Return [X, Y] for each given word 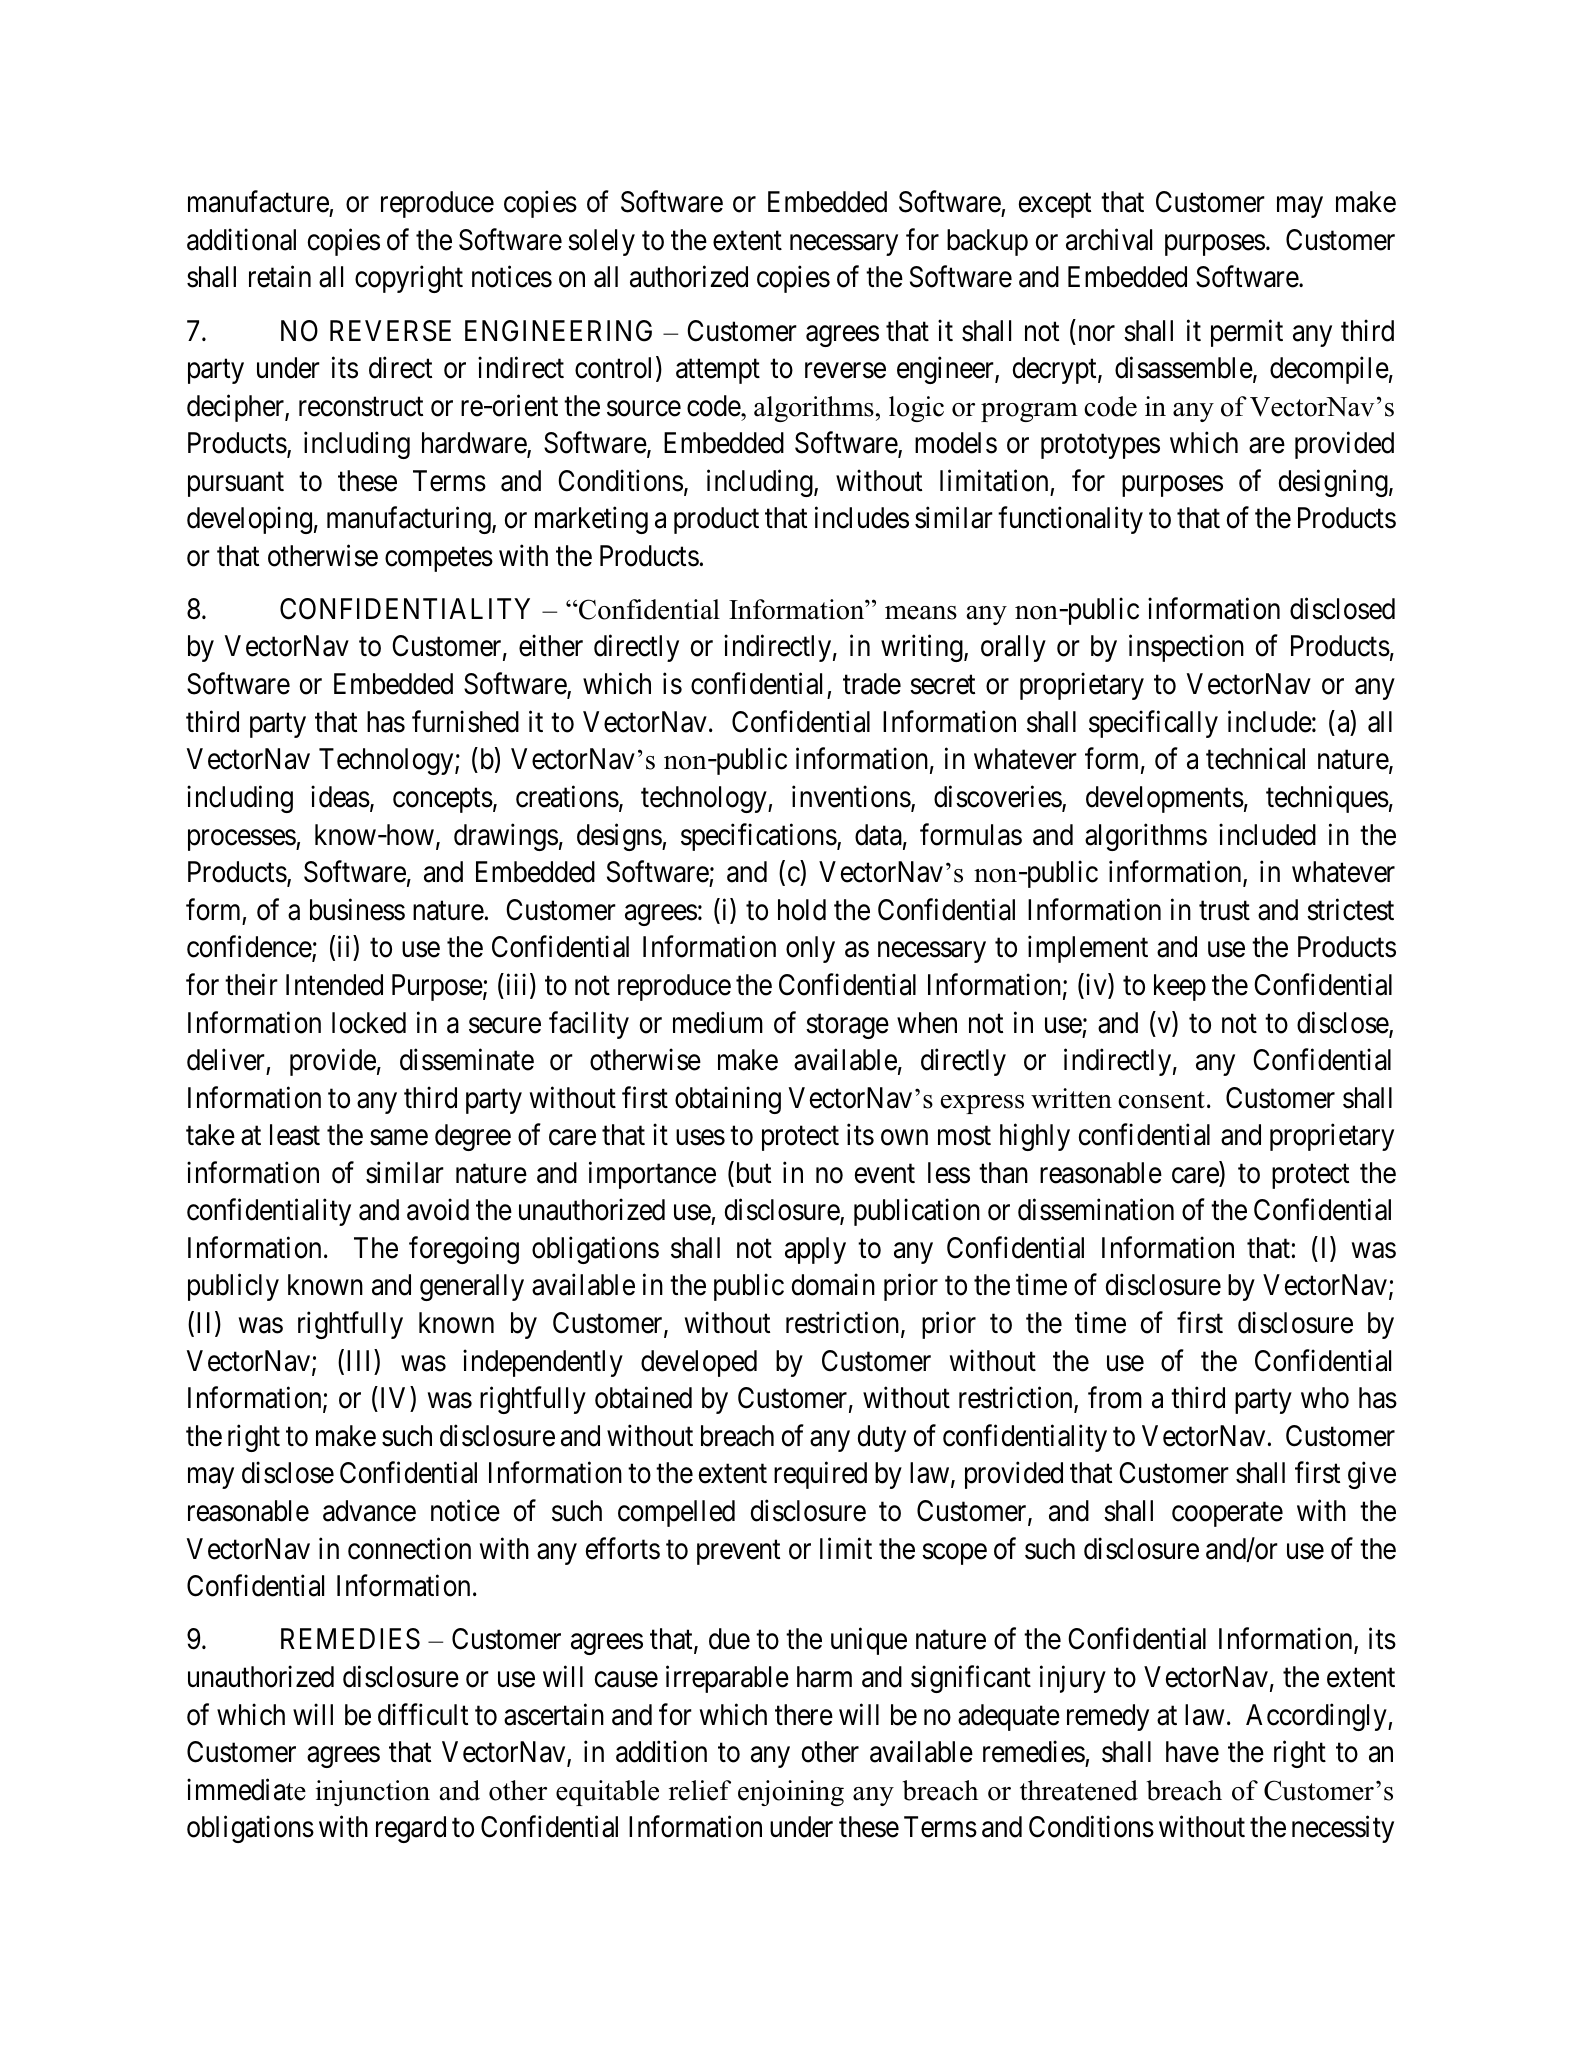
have [1192, 1752]
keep [1180, 987]
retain [280, 277]
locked [369, 1023]
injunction [372, 1793]
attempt [718, 372]
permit [1247, 333]
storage [847, 1026]
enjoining [791, 1793]
